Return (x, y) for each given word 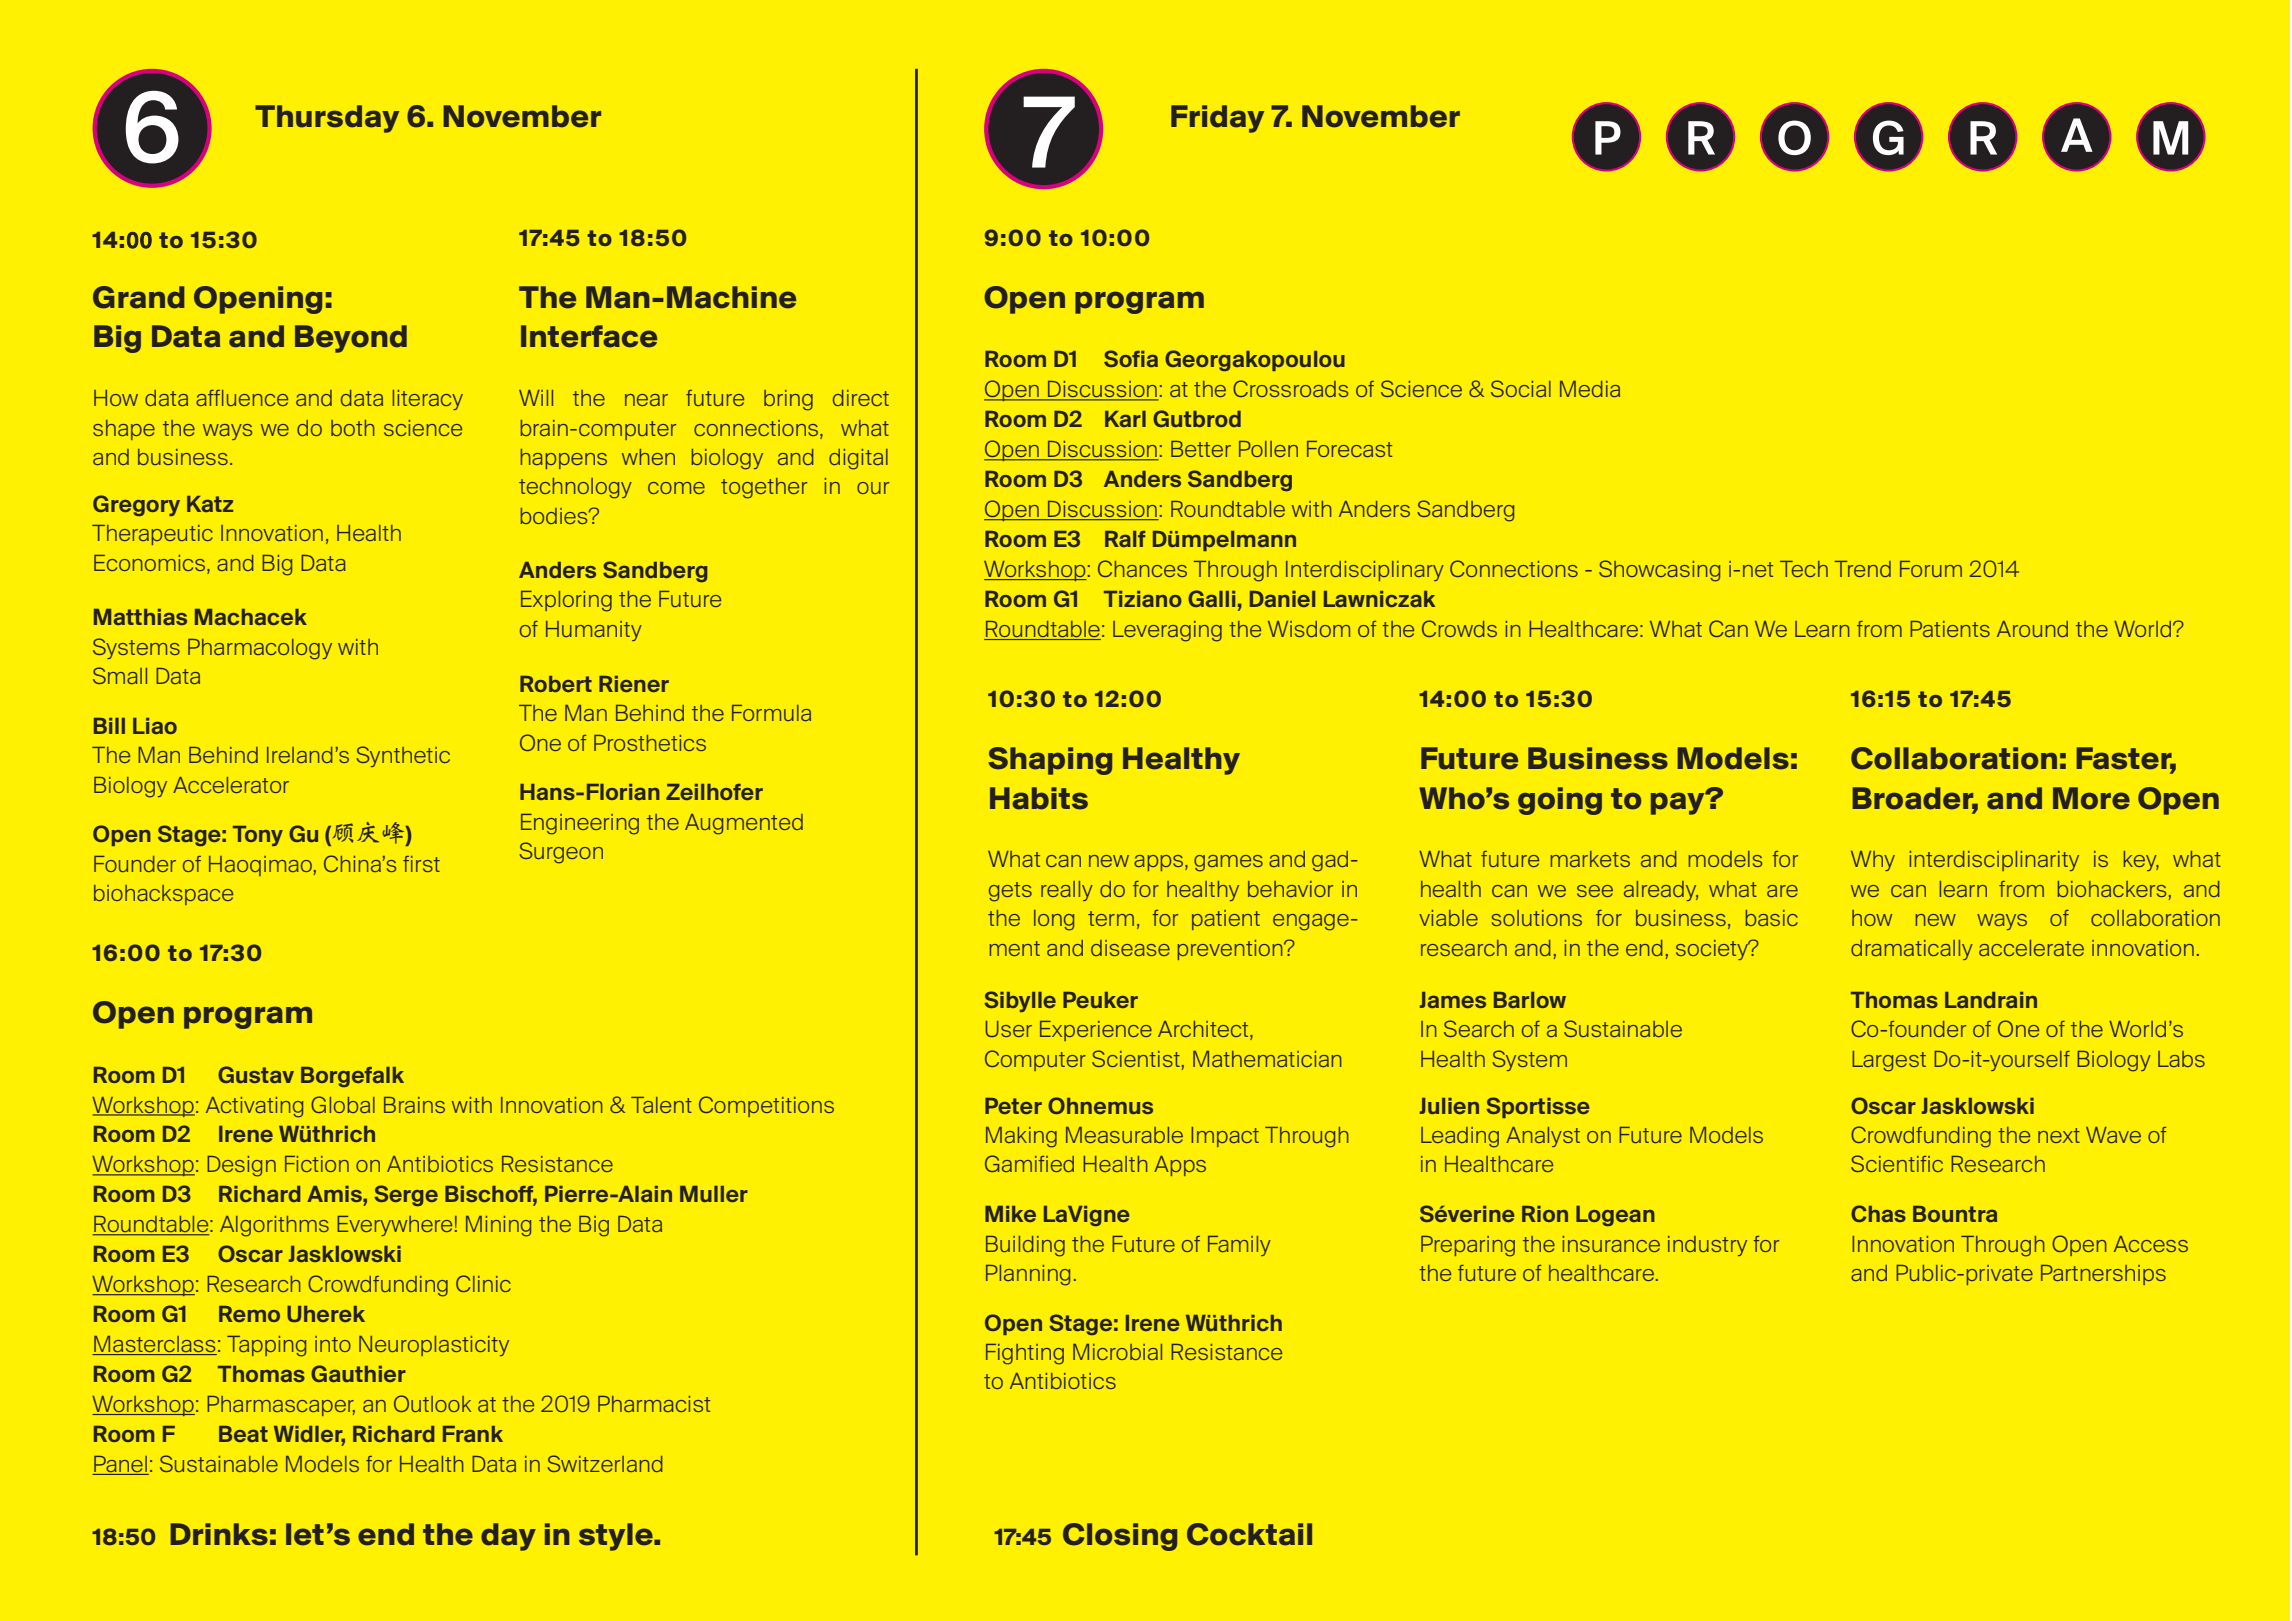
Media (1590, 389)
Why (1873, 861)
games (1228, 863)
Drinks (219, 1534)
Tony (258, 836)
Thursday (327, 119)
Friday (1217, 119)
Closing (1120, 1537)
